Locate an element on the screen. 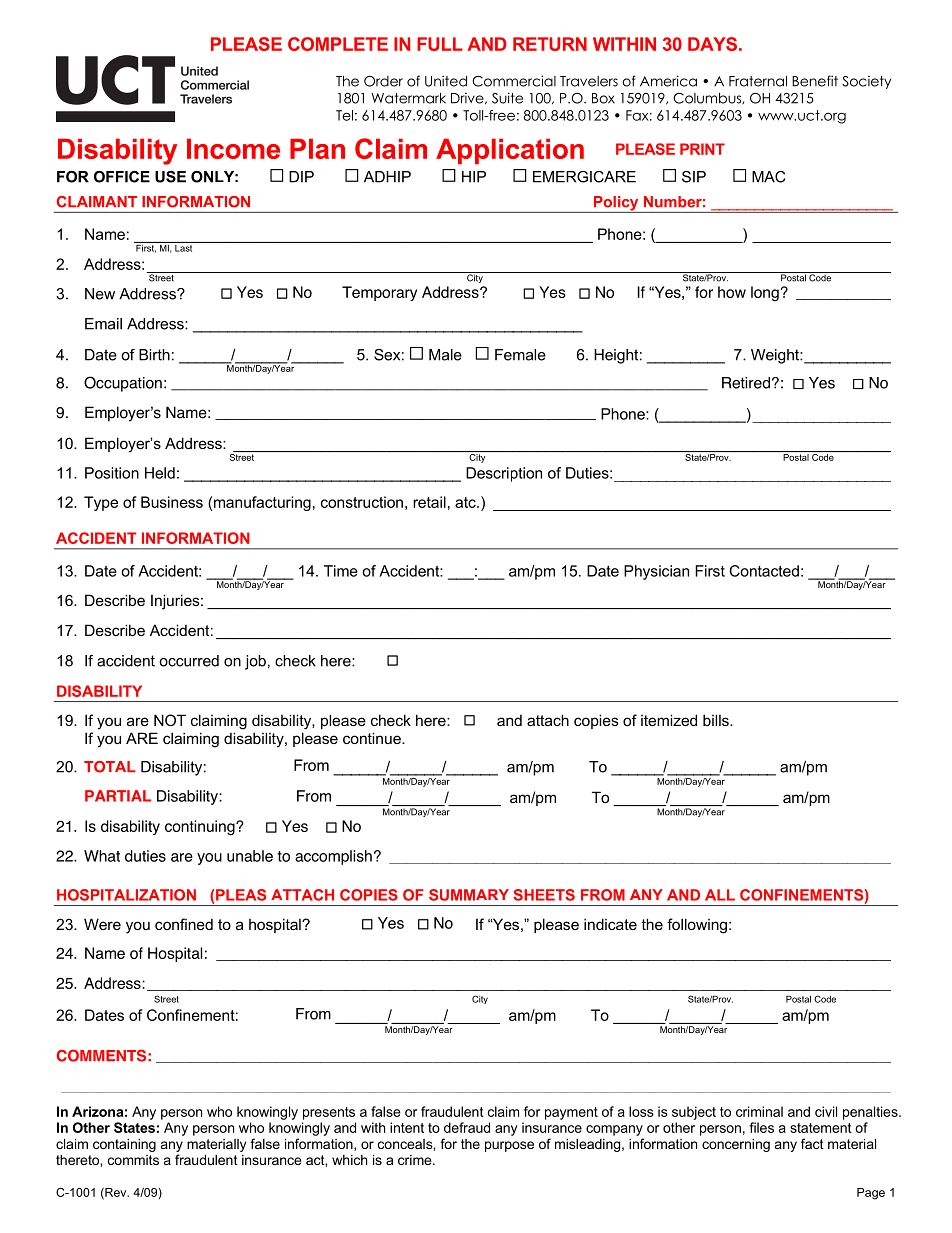  continuing is located at coordinates (201, 827).
